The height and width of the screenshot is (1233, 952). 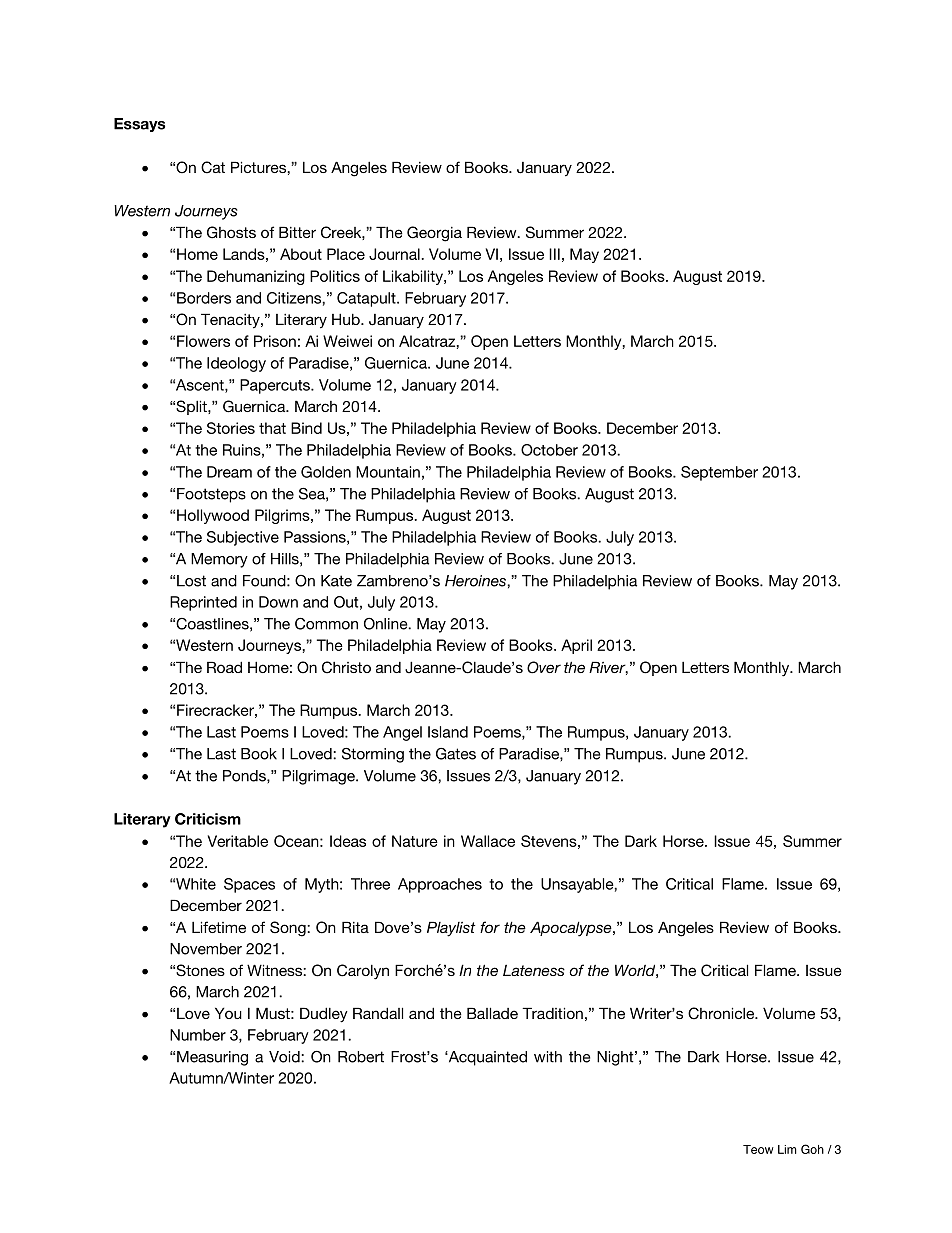 What do you see at coordinates (212, 1058) in the screenshot?
I see `Measuring` at bounding box center [212, 1058].
